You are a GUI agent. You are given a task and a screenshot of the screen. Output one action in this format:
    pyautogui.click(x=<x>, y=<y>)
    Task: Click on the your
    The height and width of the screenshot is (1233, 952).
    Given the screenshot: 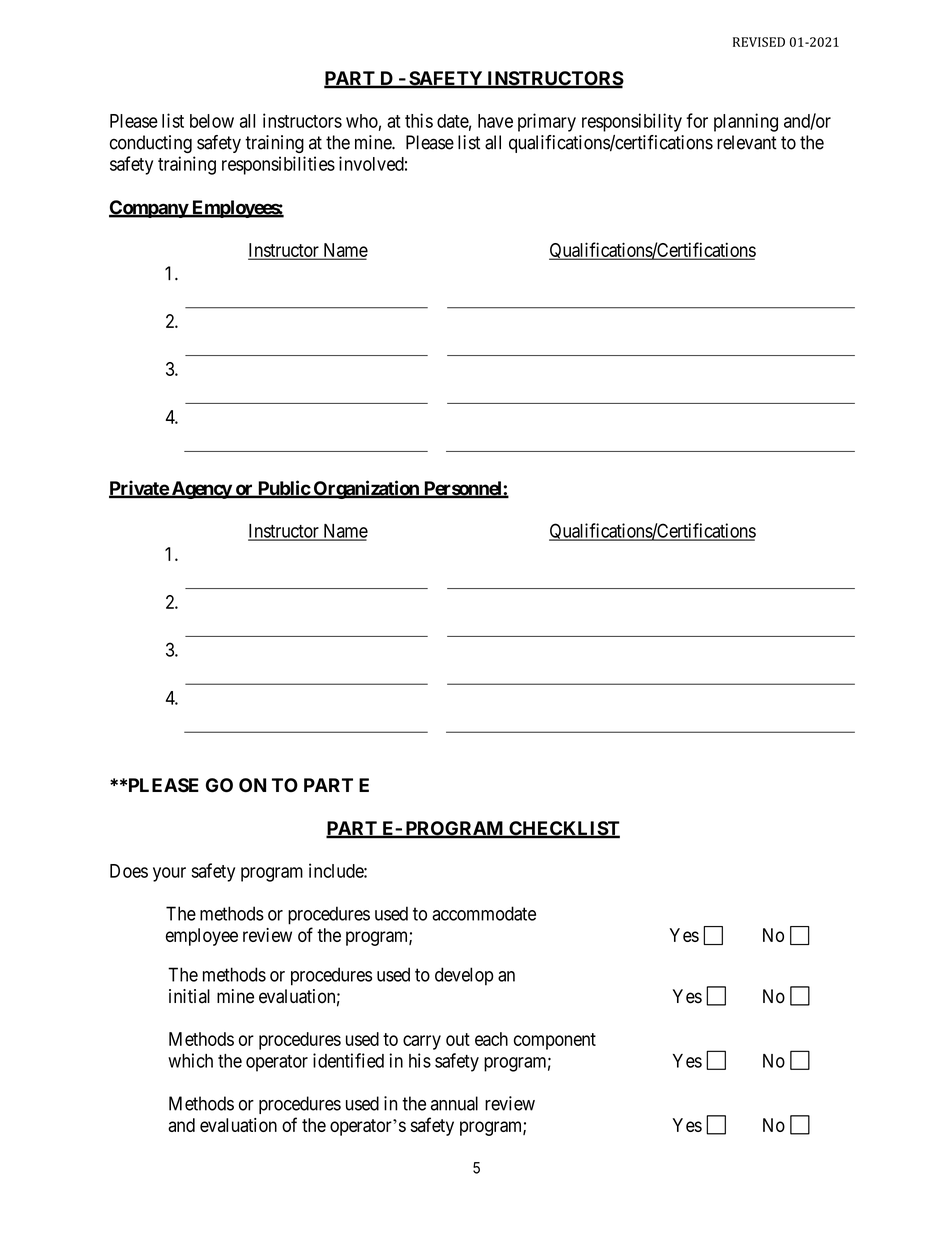 What is the action you would take?
    pyautogui.click(x=169, y=874)
